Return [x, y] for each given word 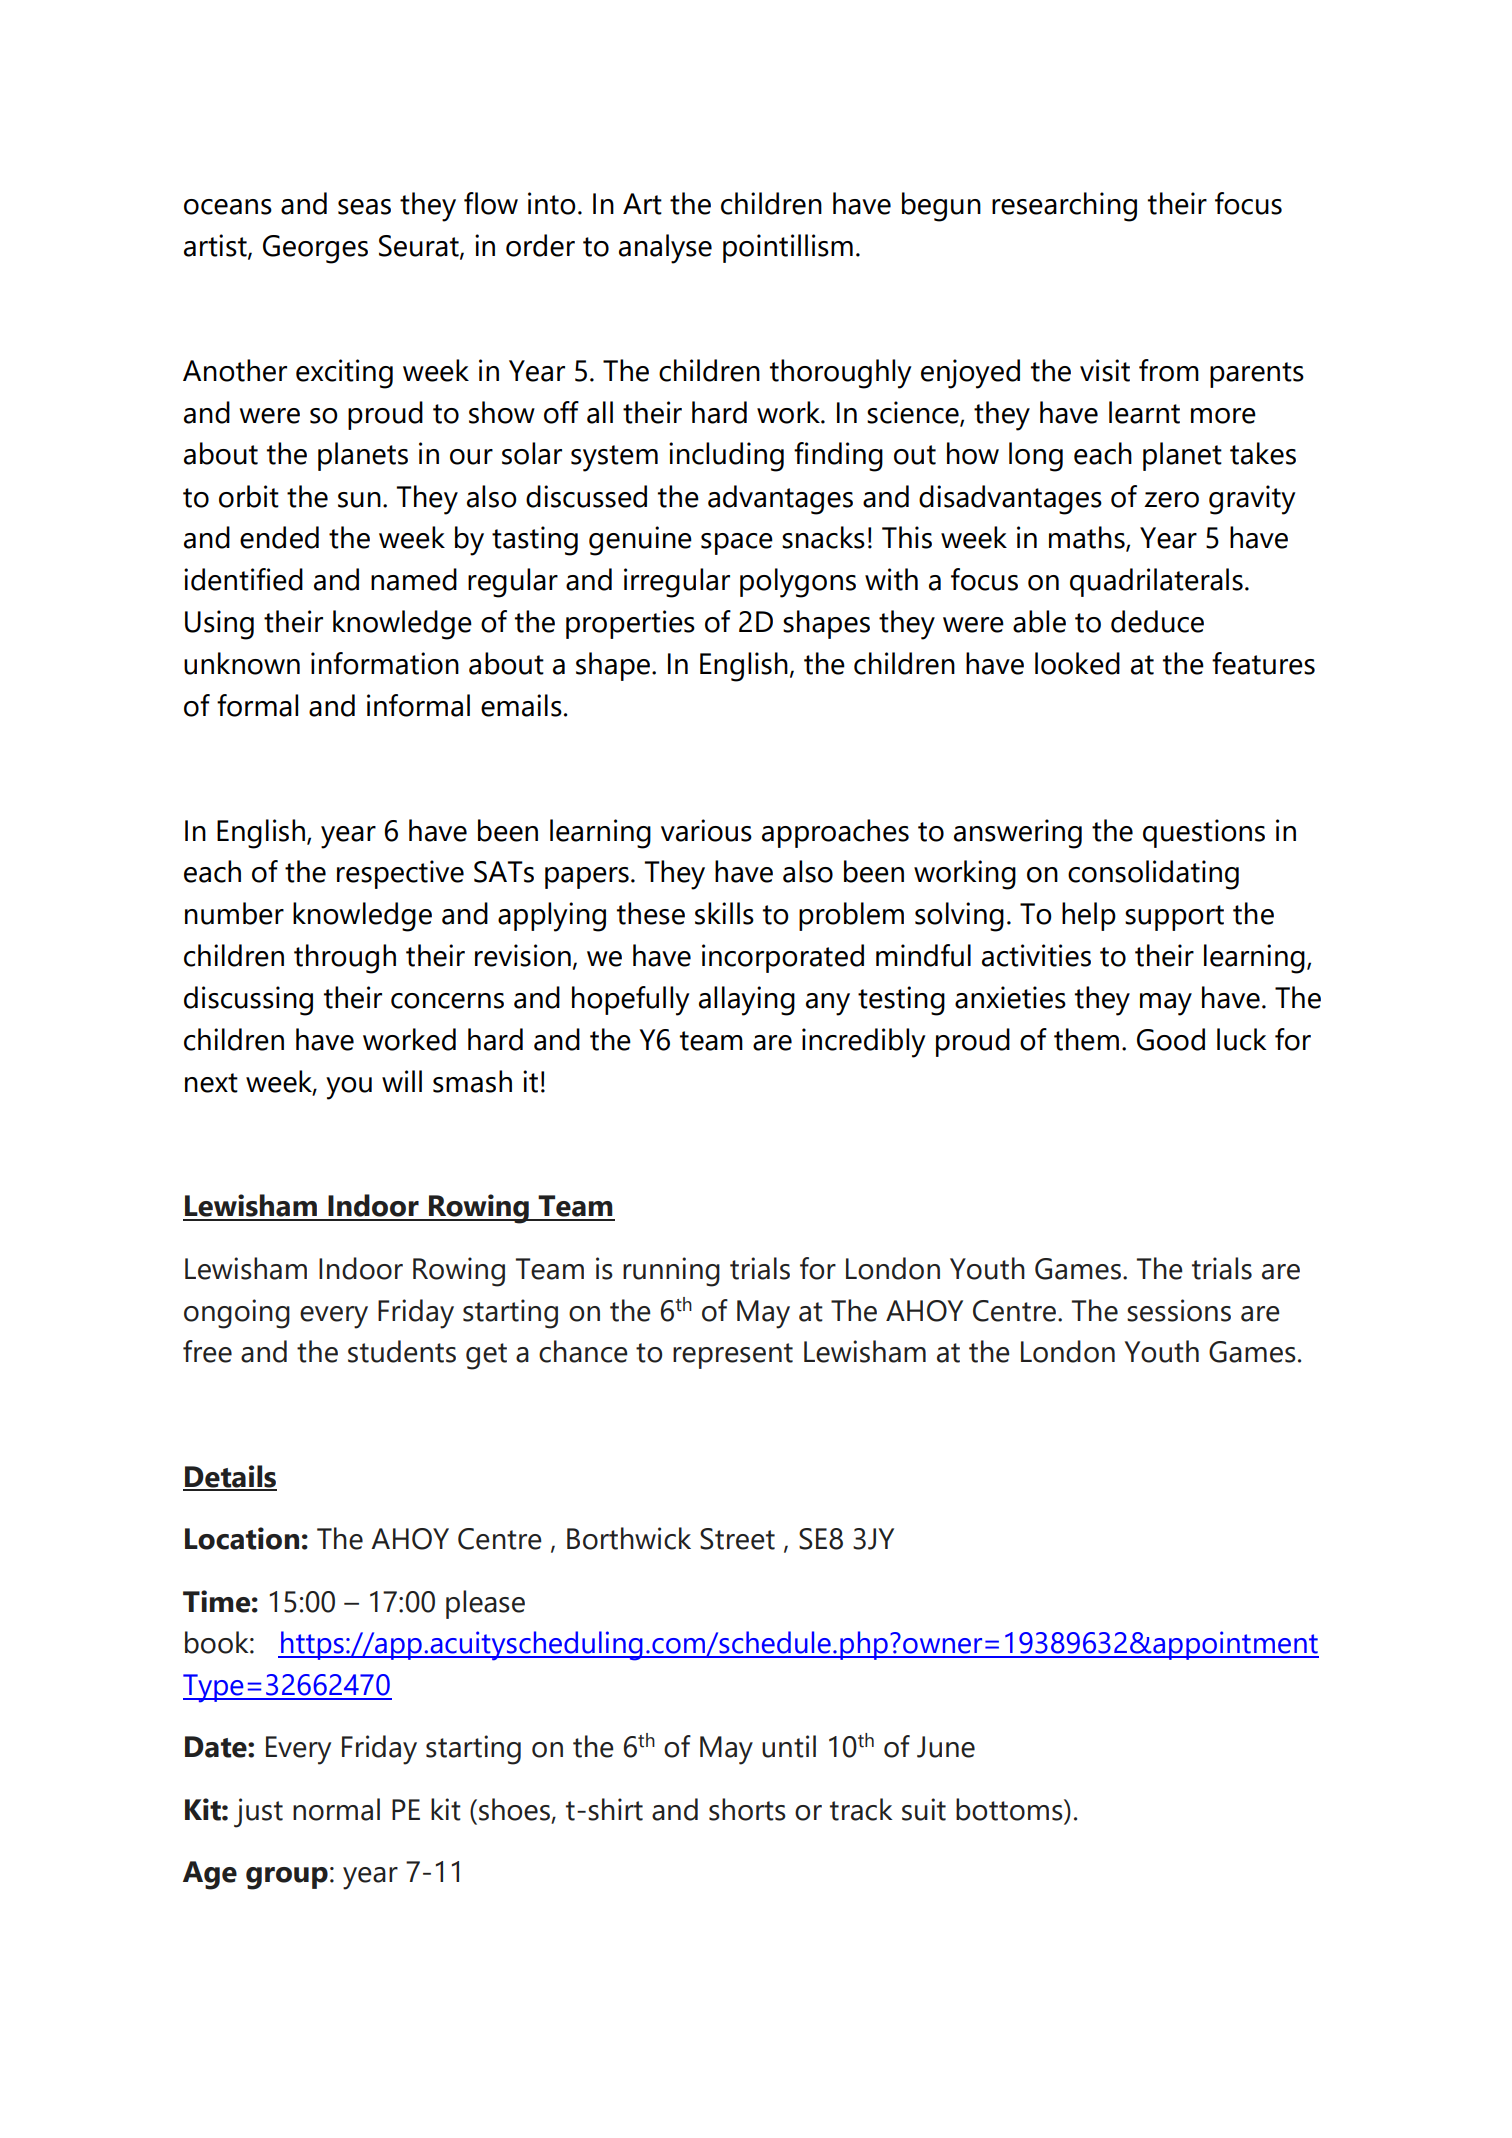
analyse [665, 249]
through [345, 959]
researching [1064, 207]
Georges [315, 249]
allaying [747, 1001]
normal [336, 1809]
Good [1171, 1039]
